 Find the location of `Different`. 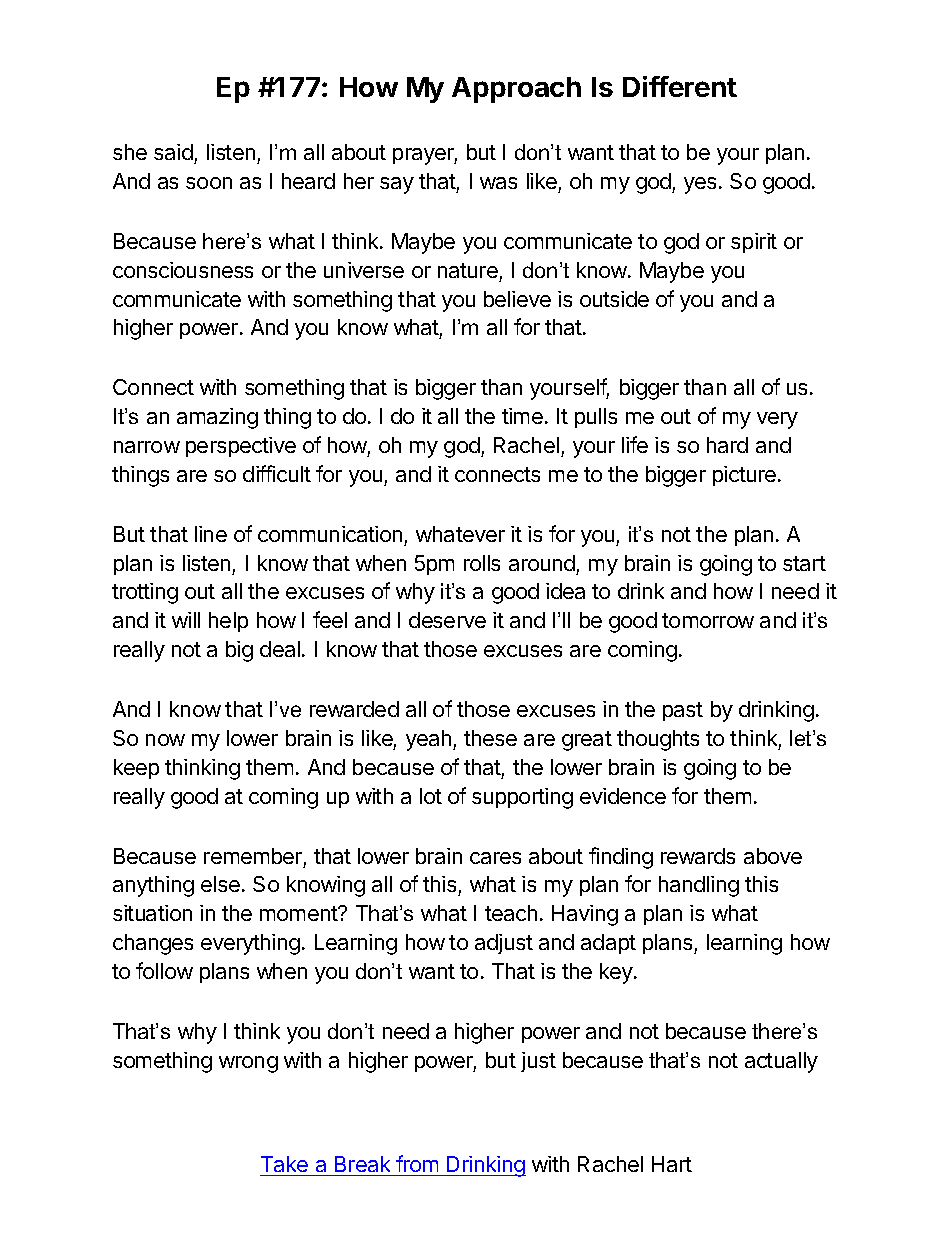

Different is located at coordinates (680, 86).
